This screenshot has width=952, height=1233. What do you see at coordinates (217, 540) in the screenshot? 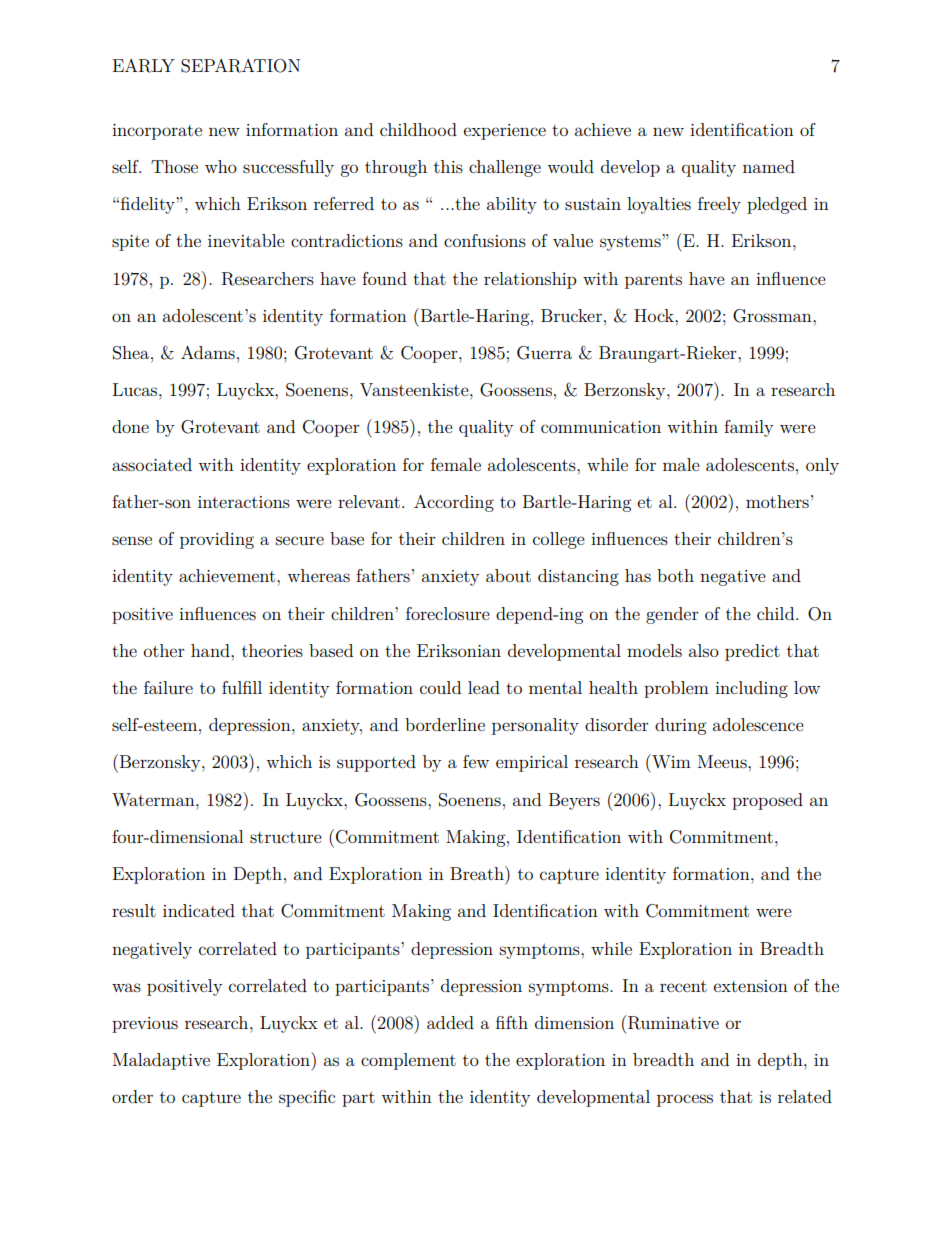
I see `providing` at bounding box center [217, 540].
